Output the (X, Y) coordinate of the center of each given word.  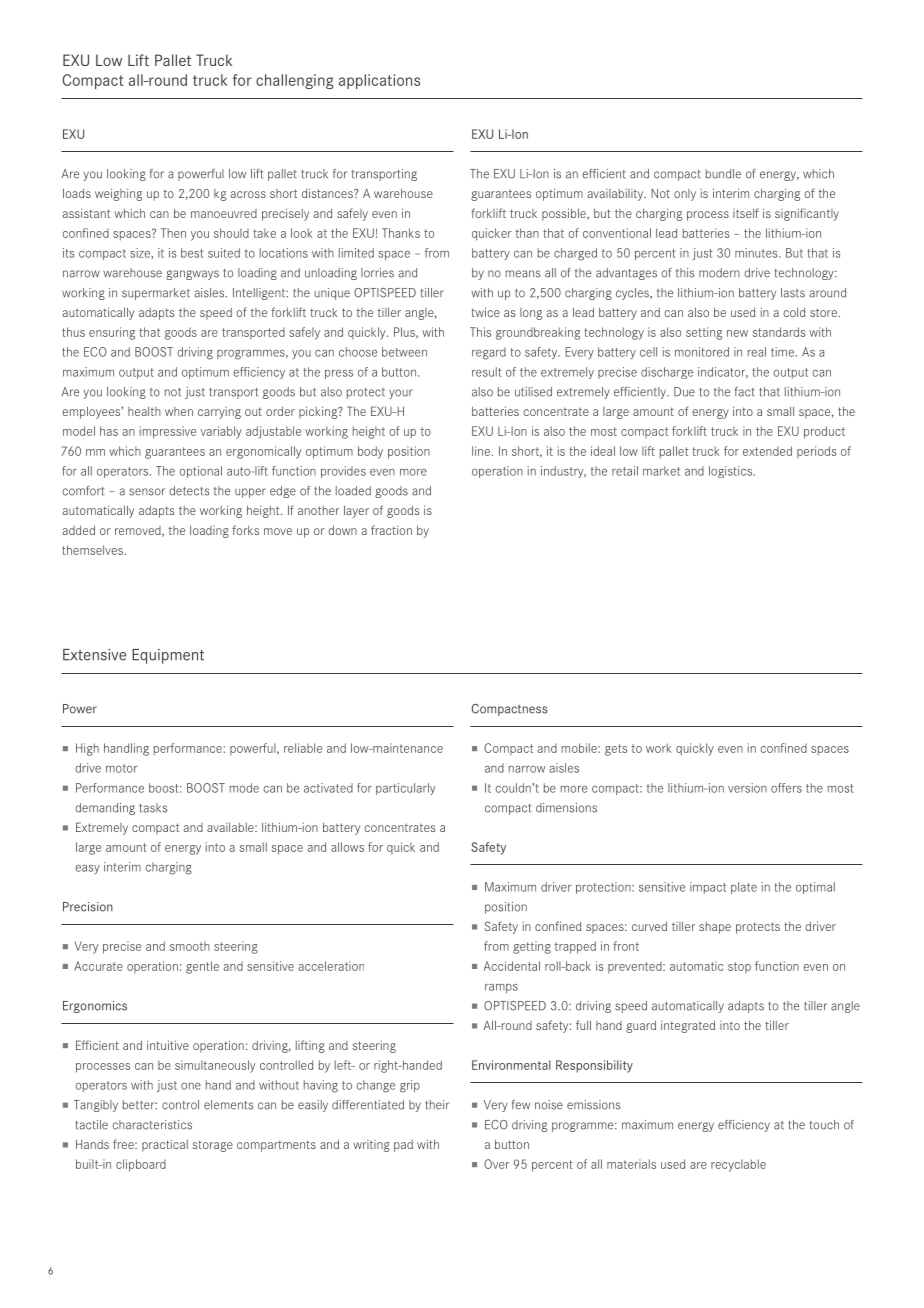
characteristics (152, 1125)
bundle (723, 174)
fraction (391, 530)
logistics (730, 472)
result (487, 372)
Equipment (168, 656)
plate (744, 888)
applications (379, 81)
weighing (118, 194)
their (437, 1105)
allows (347, 847)
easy (87, 869)
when (179, 411)
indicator (723, 372)
